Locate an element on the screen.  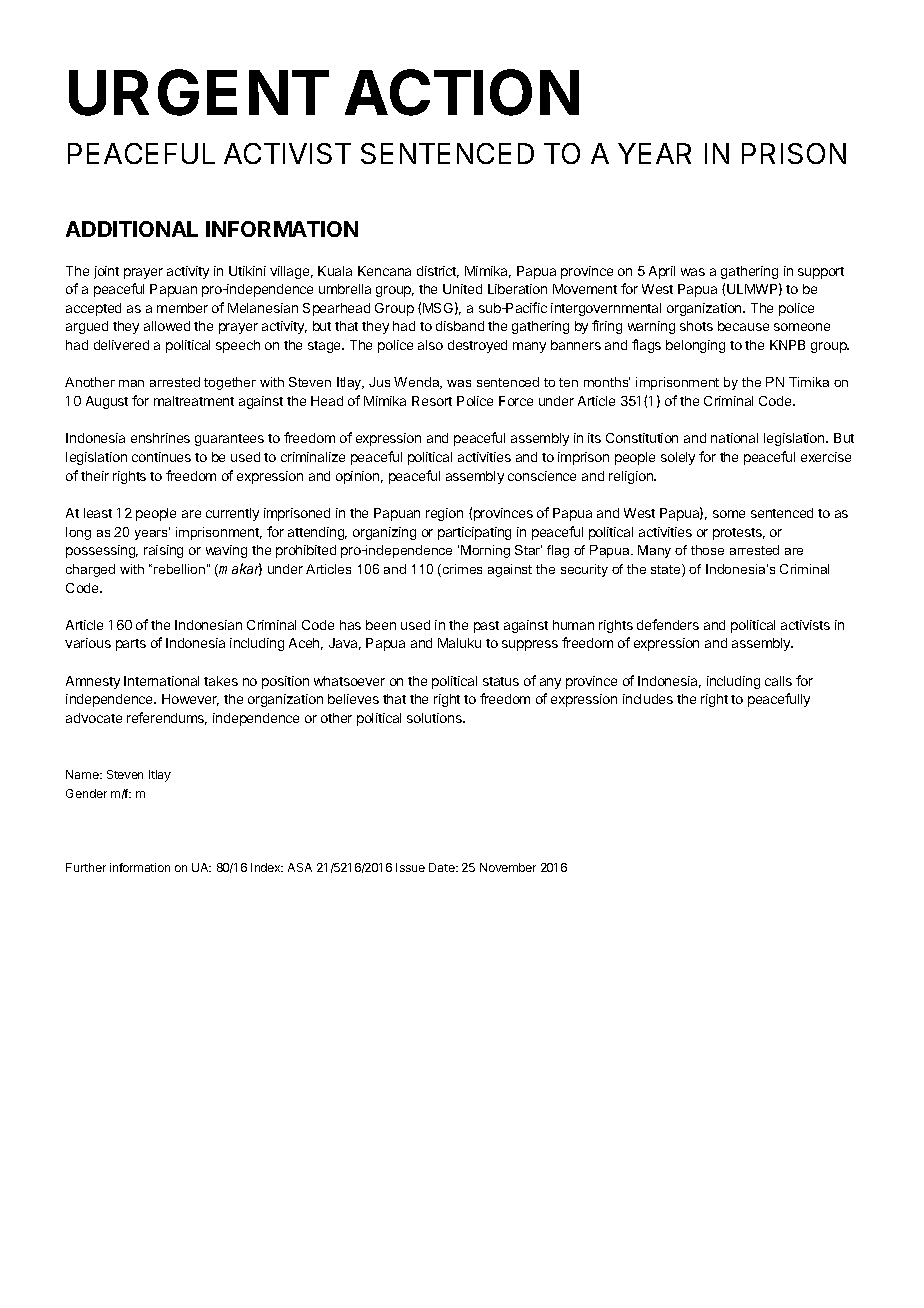
district is located at coordinates (438, 272).
